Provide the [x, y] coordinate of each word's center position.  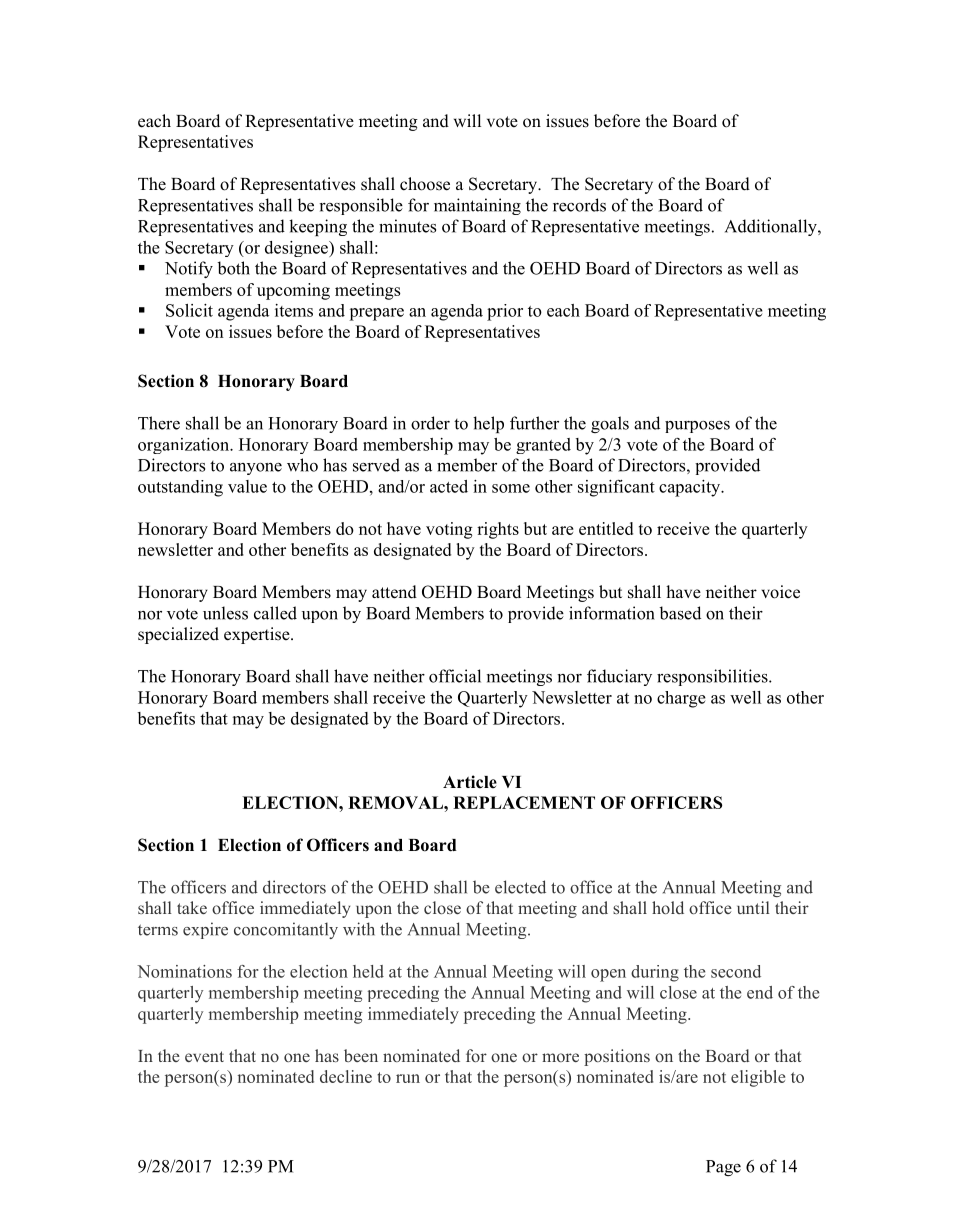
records [579, 205]
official [455, 676]
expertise [258, 635]
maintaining [477, 206]
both [233, 268]
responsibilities [713, 677]
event [204, 1056]
